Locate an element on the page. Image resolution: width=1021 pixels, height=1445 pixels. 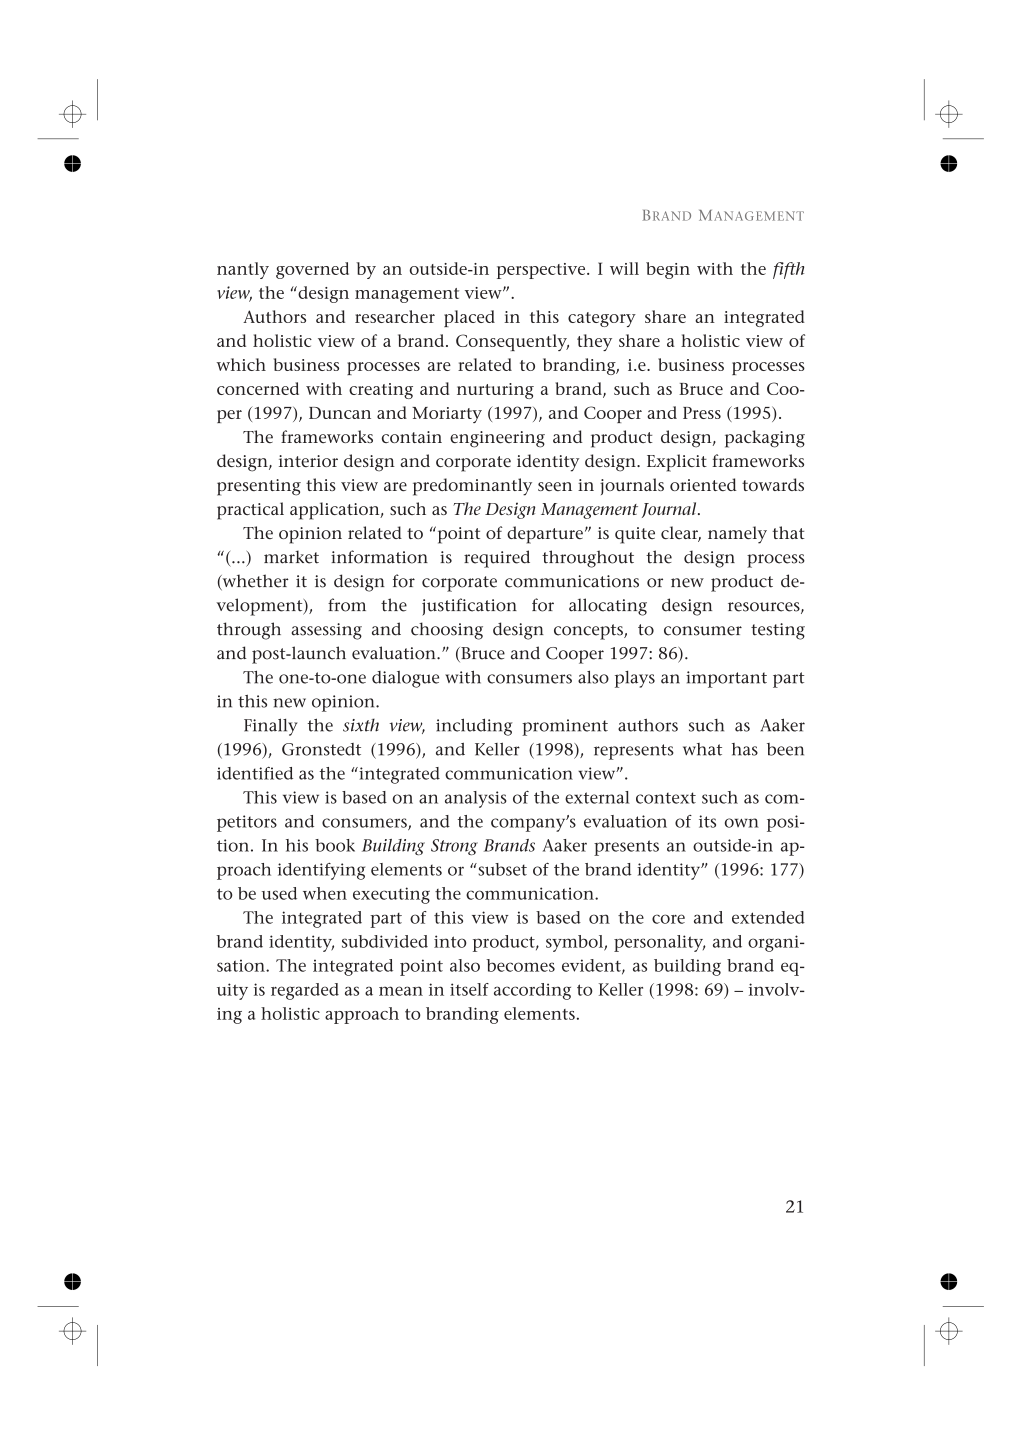
becomes is located at coordinates (520, 965).
